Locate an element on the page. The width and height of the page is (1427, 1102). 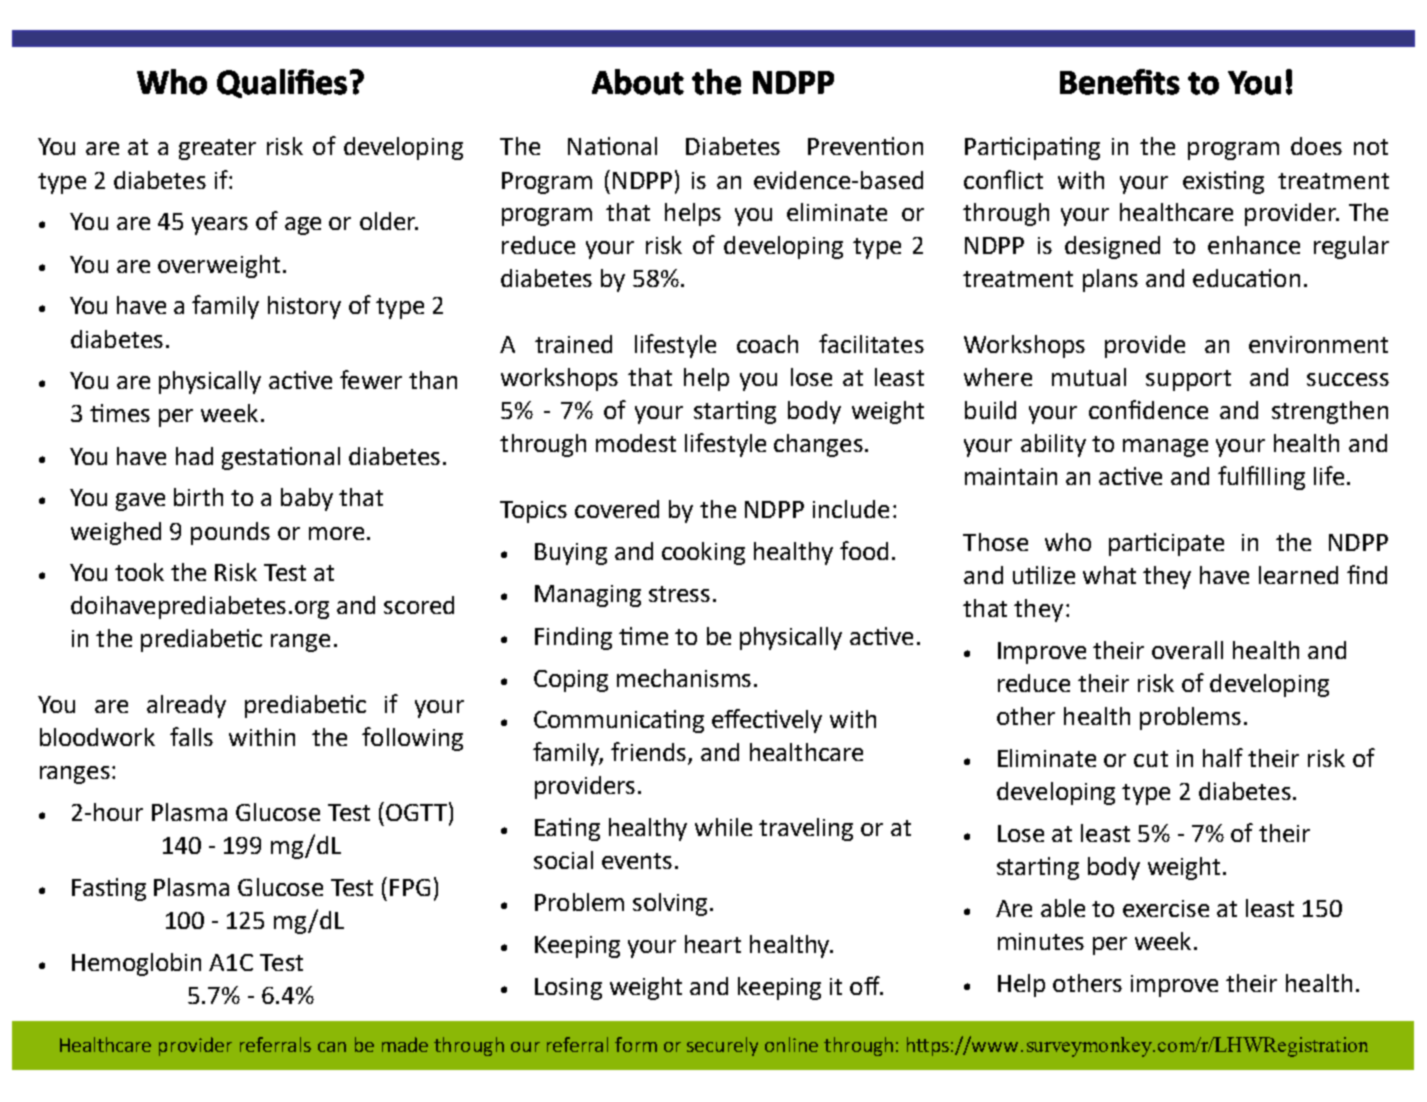
took is located at coordinates (139, 572).
